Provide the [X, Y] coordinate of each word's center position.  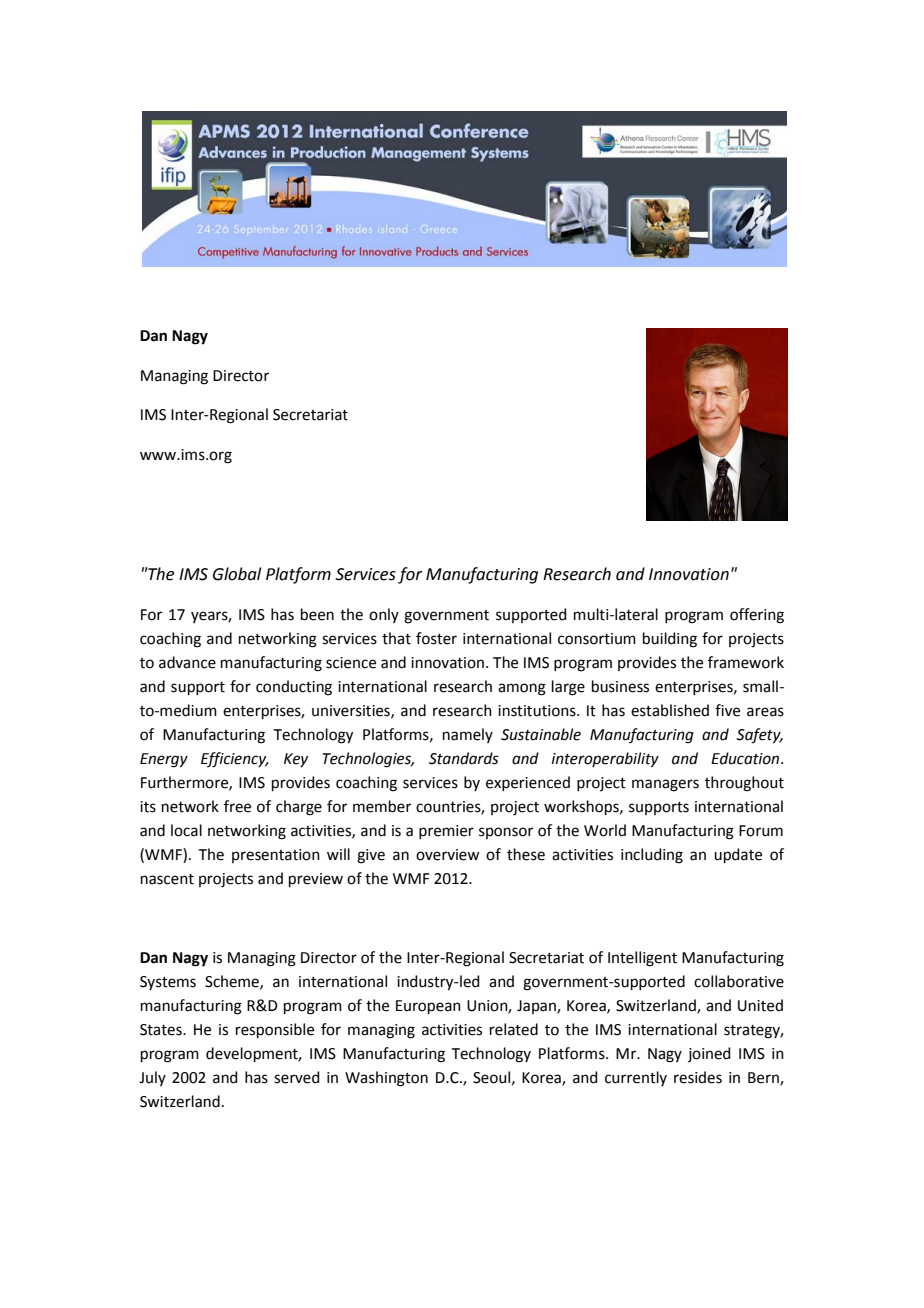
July [152, 1078]
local [186, 830]
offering [757, 616]
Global [237, 574]
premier [446, 832]
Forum [761, 831]
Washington [386, 1079]
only [384, 615]
